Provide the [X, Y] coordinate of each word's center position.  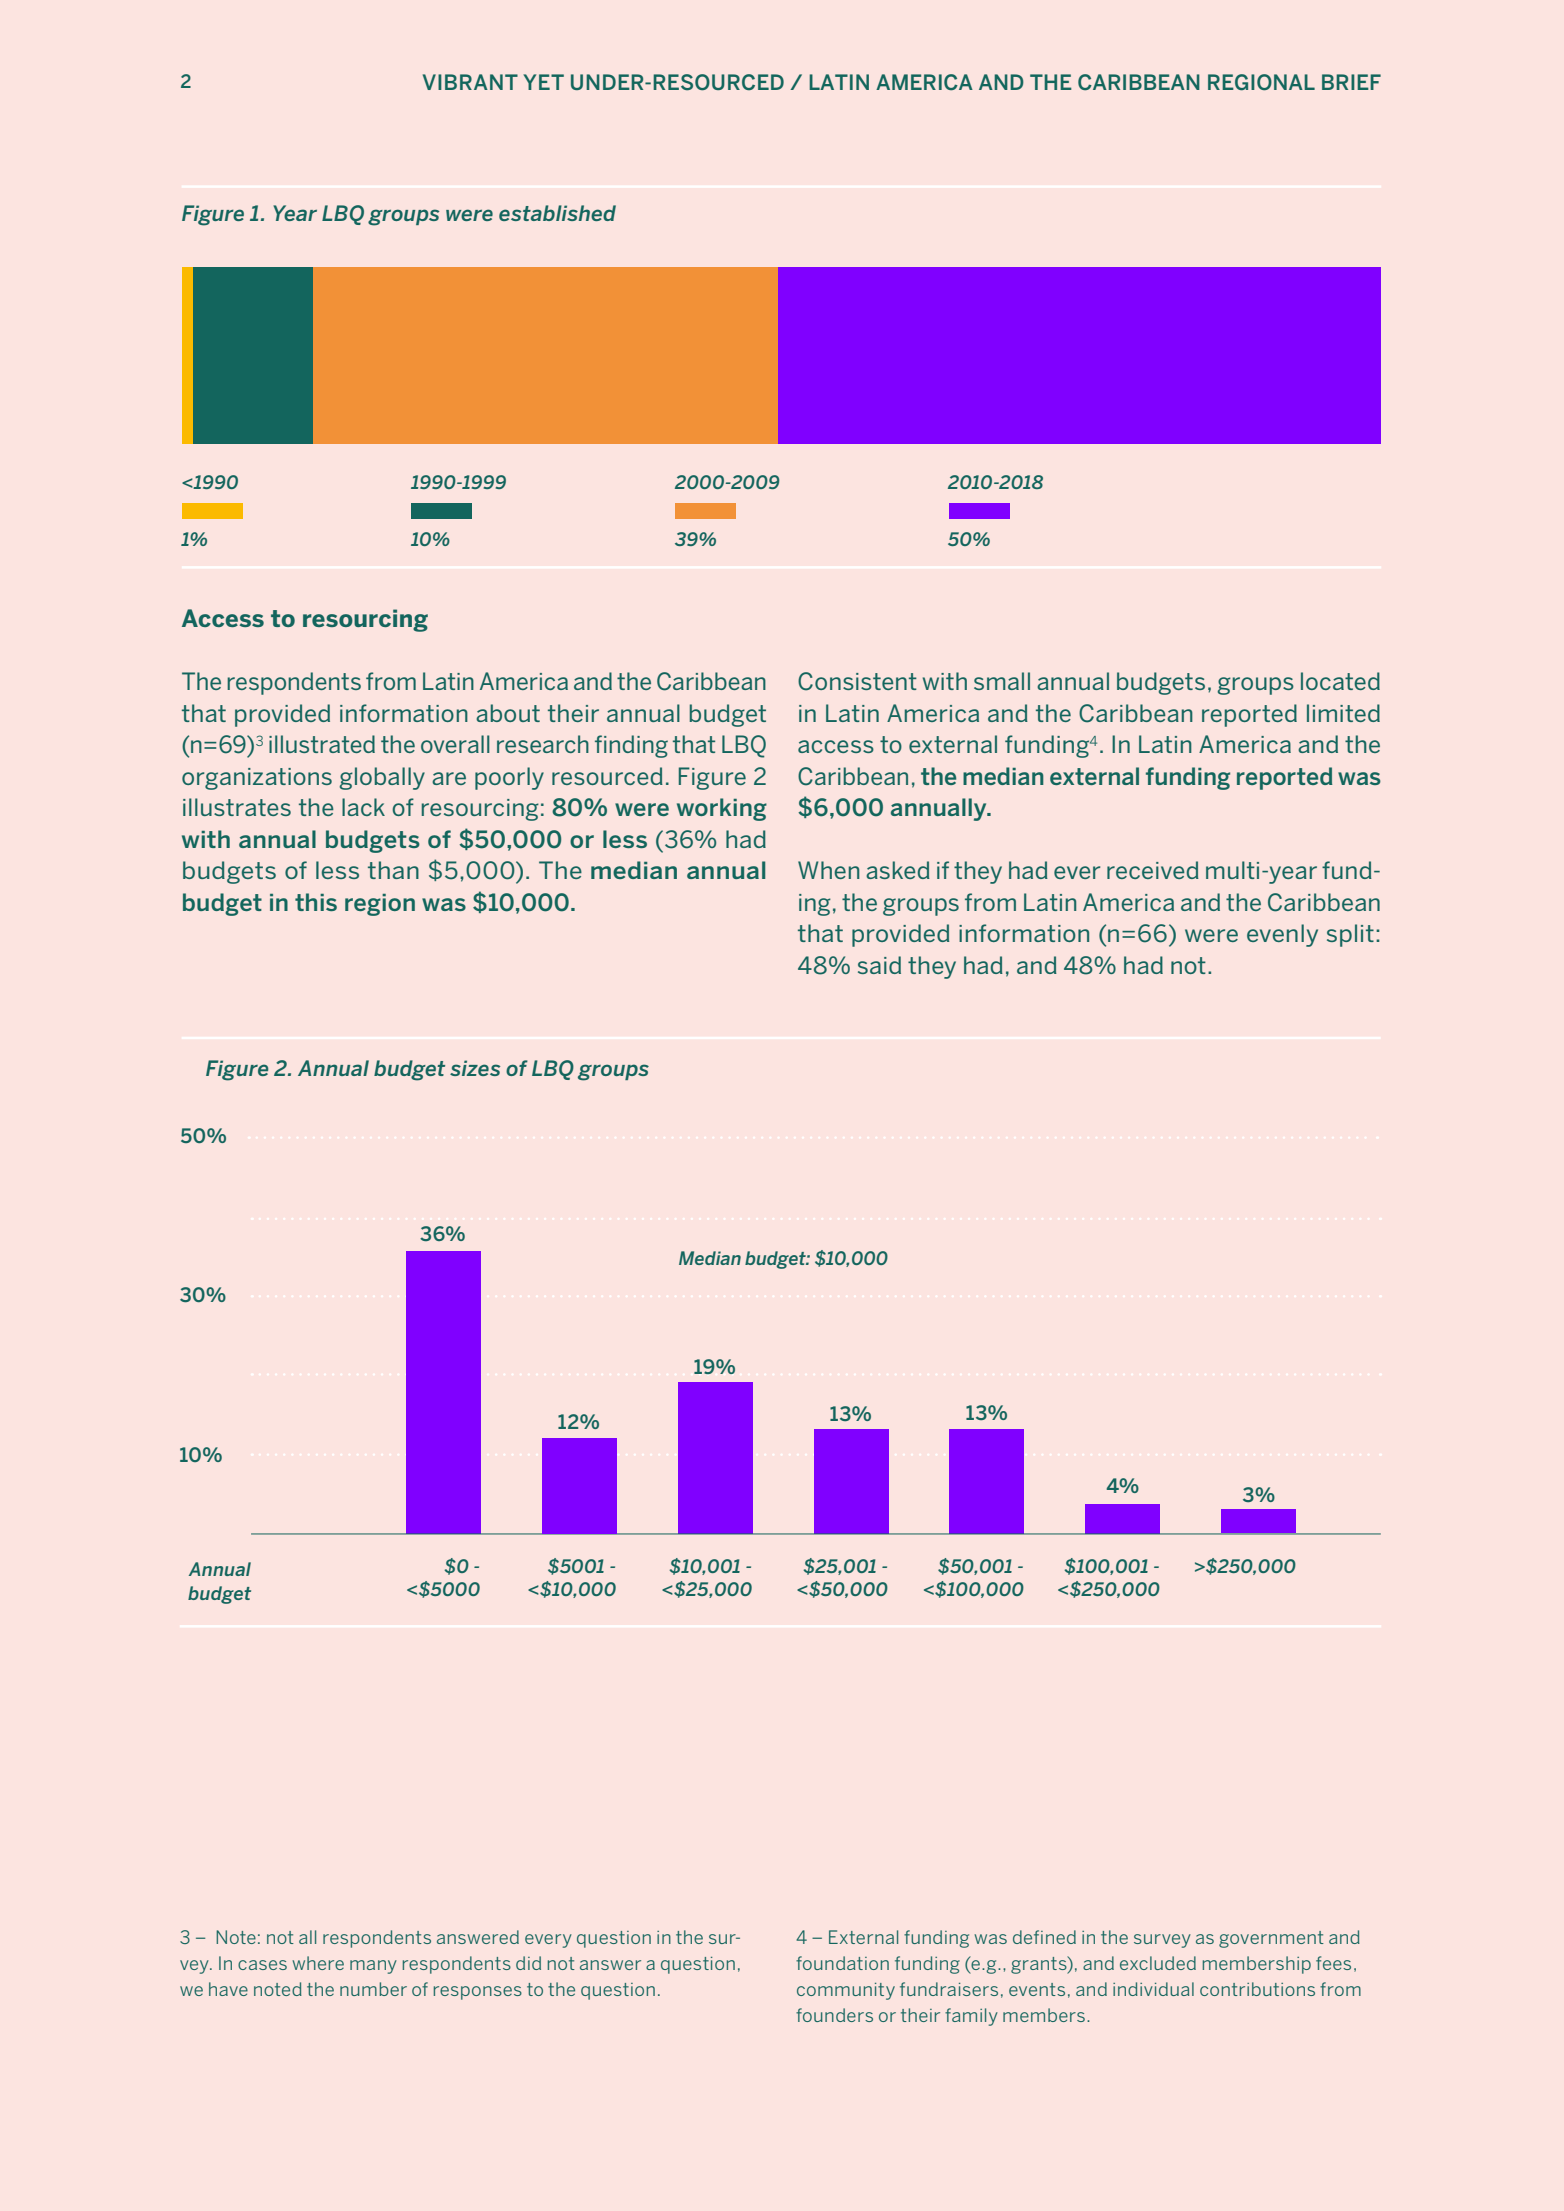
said [879, 965]
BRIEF [1351, 82]
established [557, 213]
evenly [1282, 935]
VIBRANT [470, 82]
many [373, 1967]
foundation [842, 1963]
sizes [475, 1068]
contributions [1257, 1989]
